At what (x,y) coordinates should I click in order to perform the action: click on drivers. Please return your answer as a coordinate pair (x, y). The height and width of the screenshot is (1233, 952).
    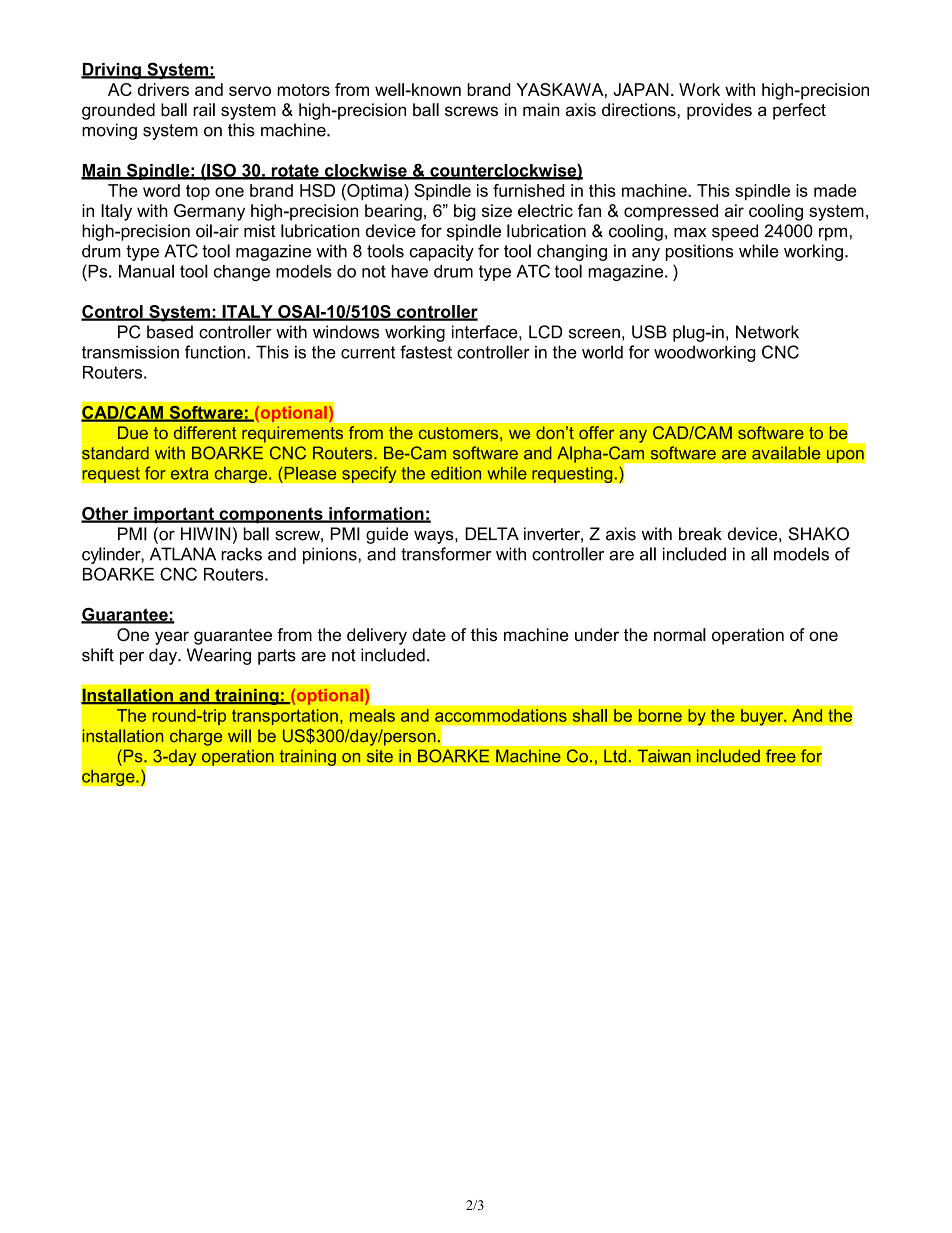
    Looking at the image, I should click on (163, 89).
